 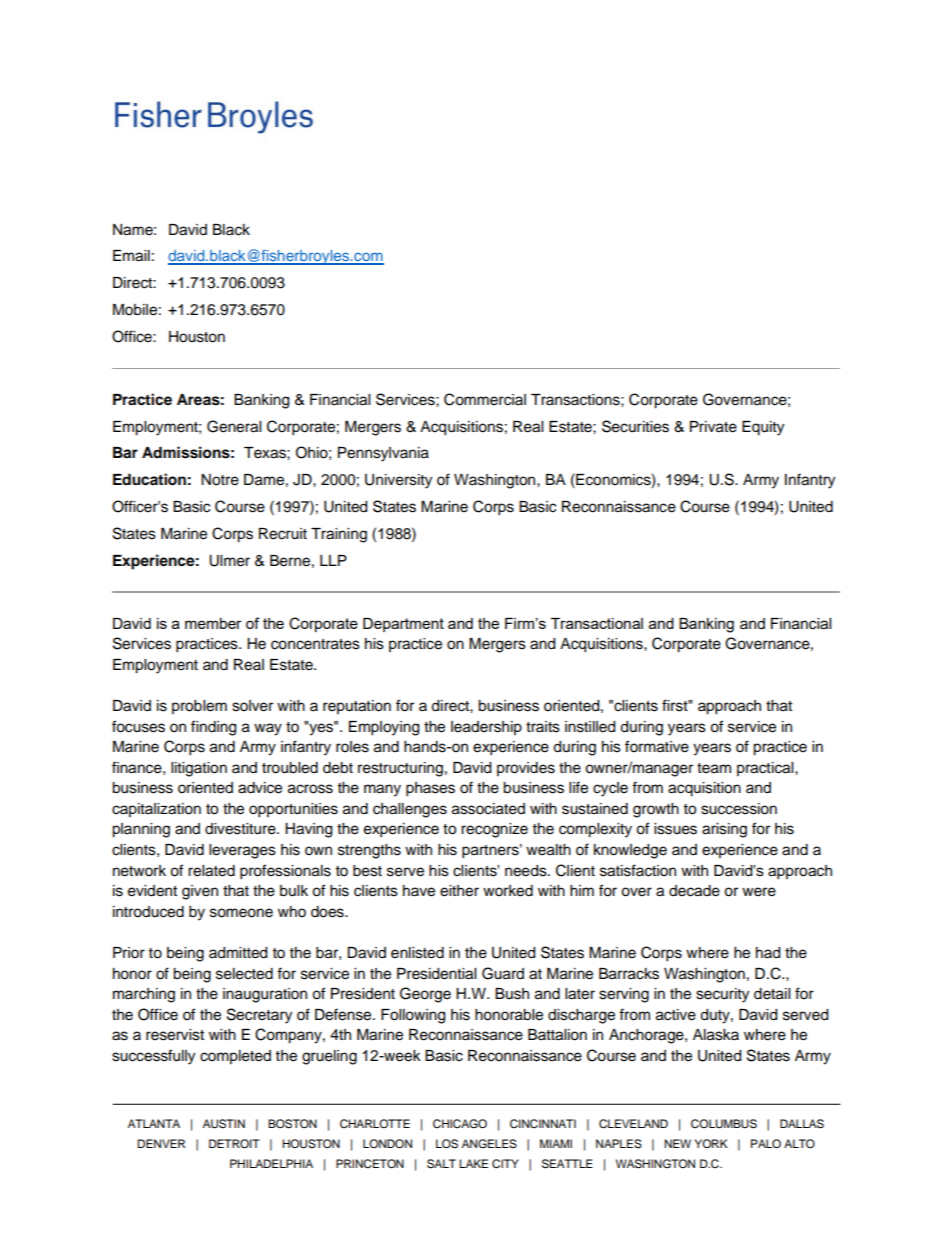 What do you see at coordinates (131, 256) in the screenshot?
I see `Email` at bounding box center [131, 256].
